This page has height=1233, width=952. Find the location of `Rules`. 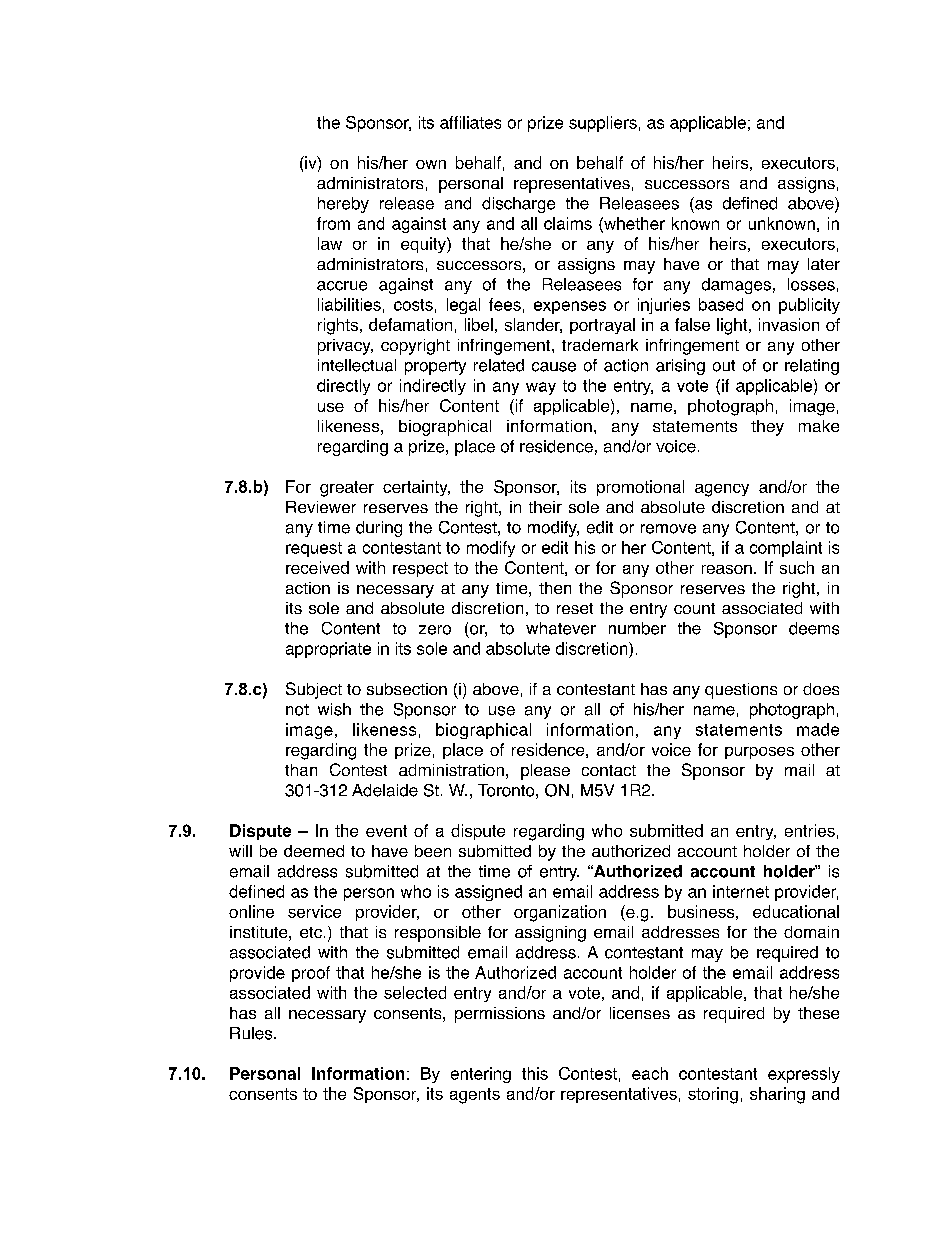

Rules is located at coordinates (252, 1033).
